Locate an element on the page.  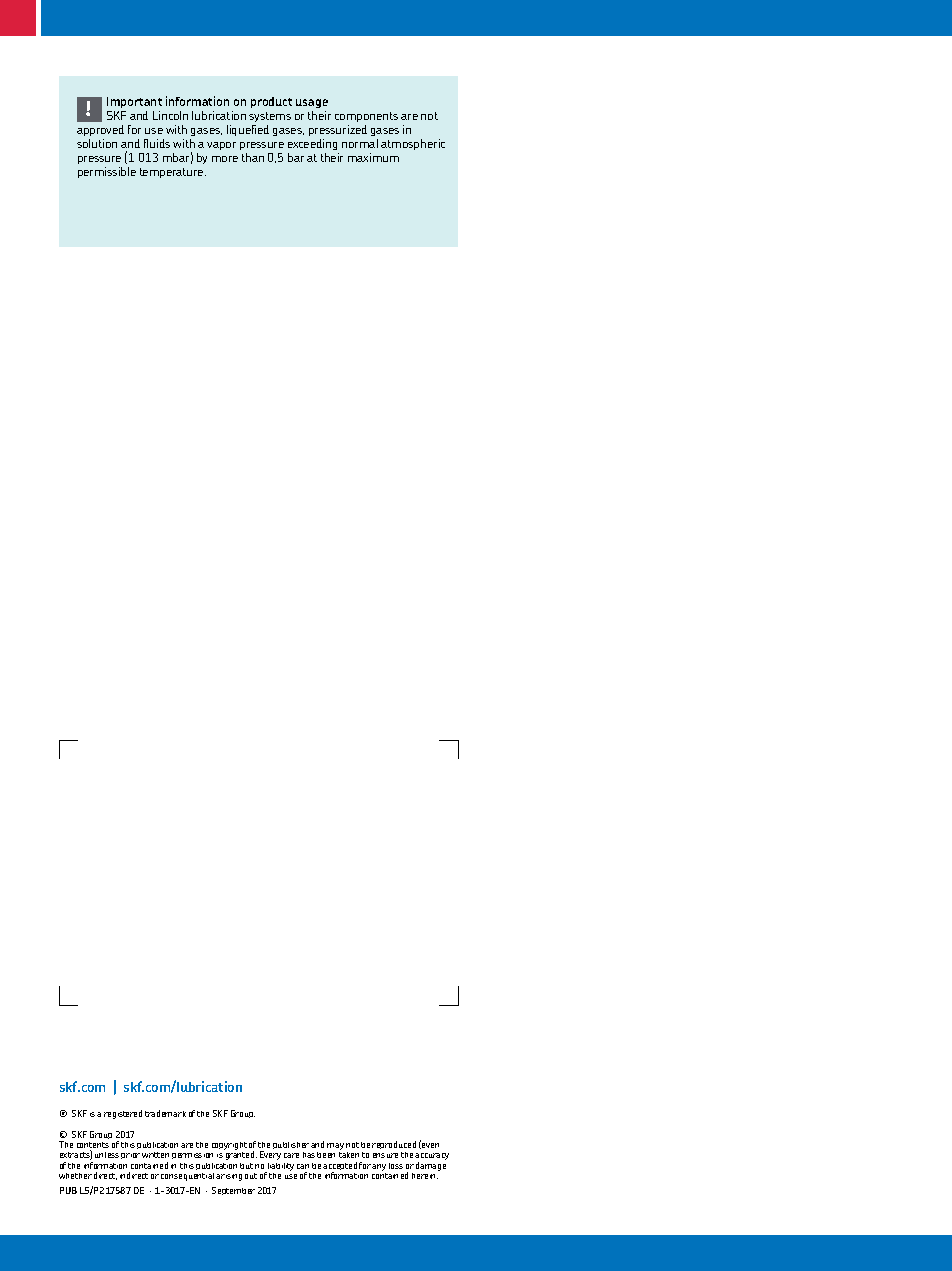
unless is located at coordinates (107, 1155).
